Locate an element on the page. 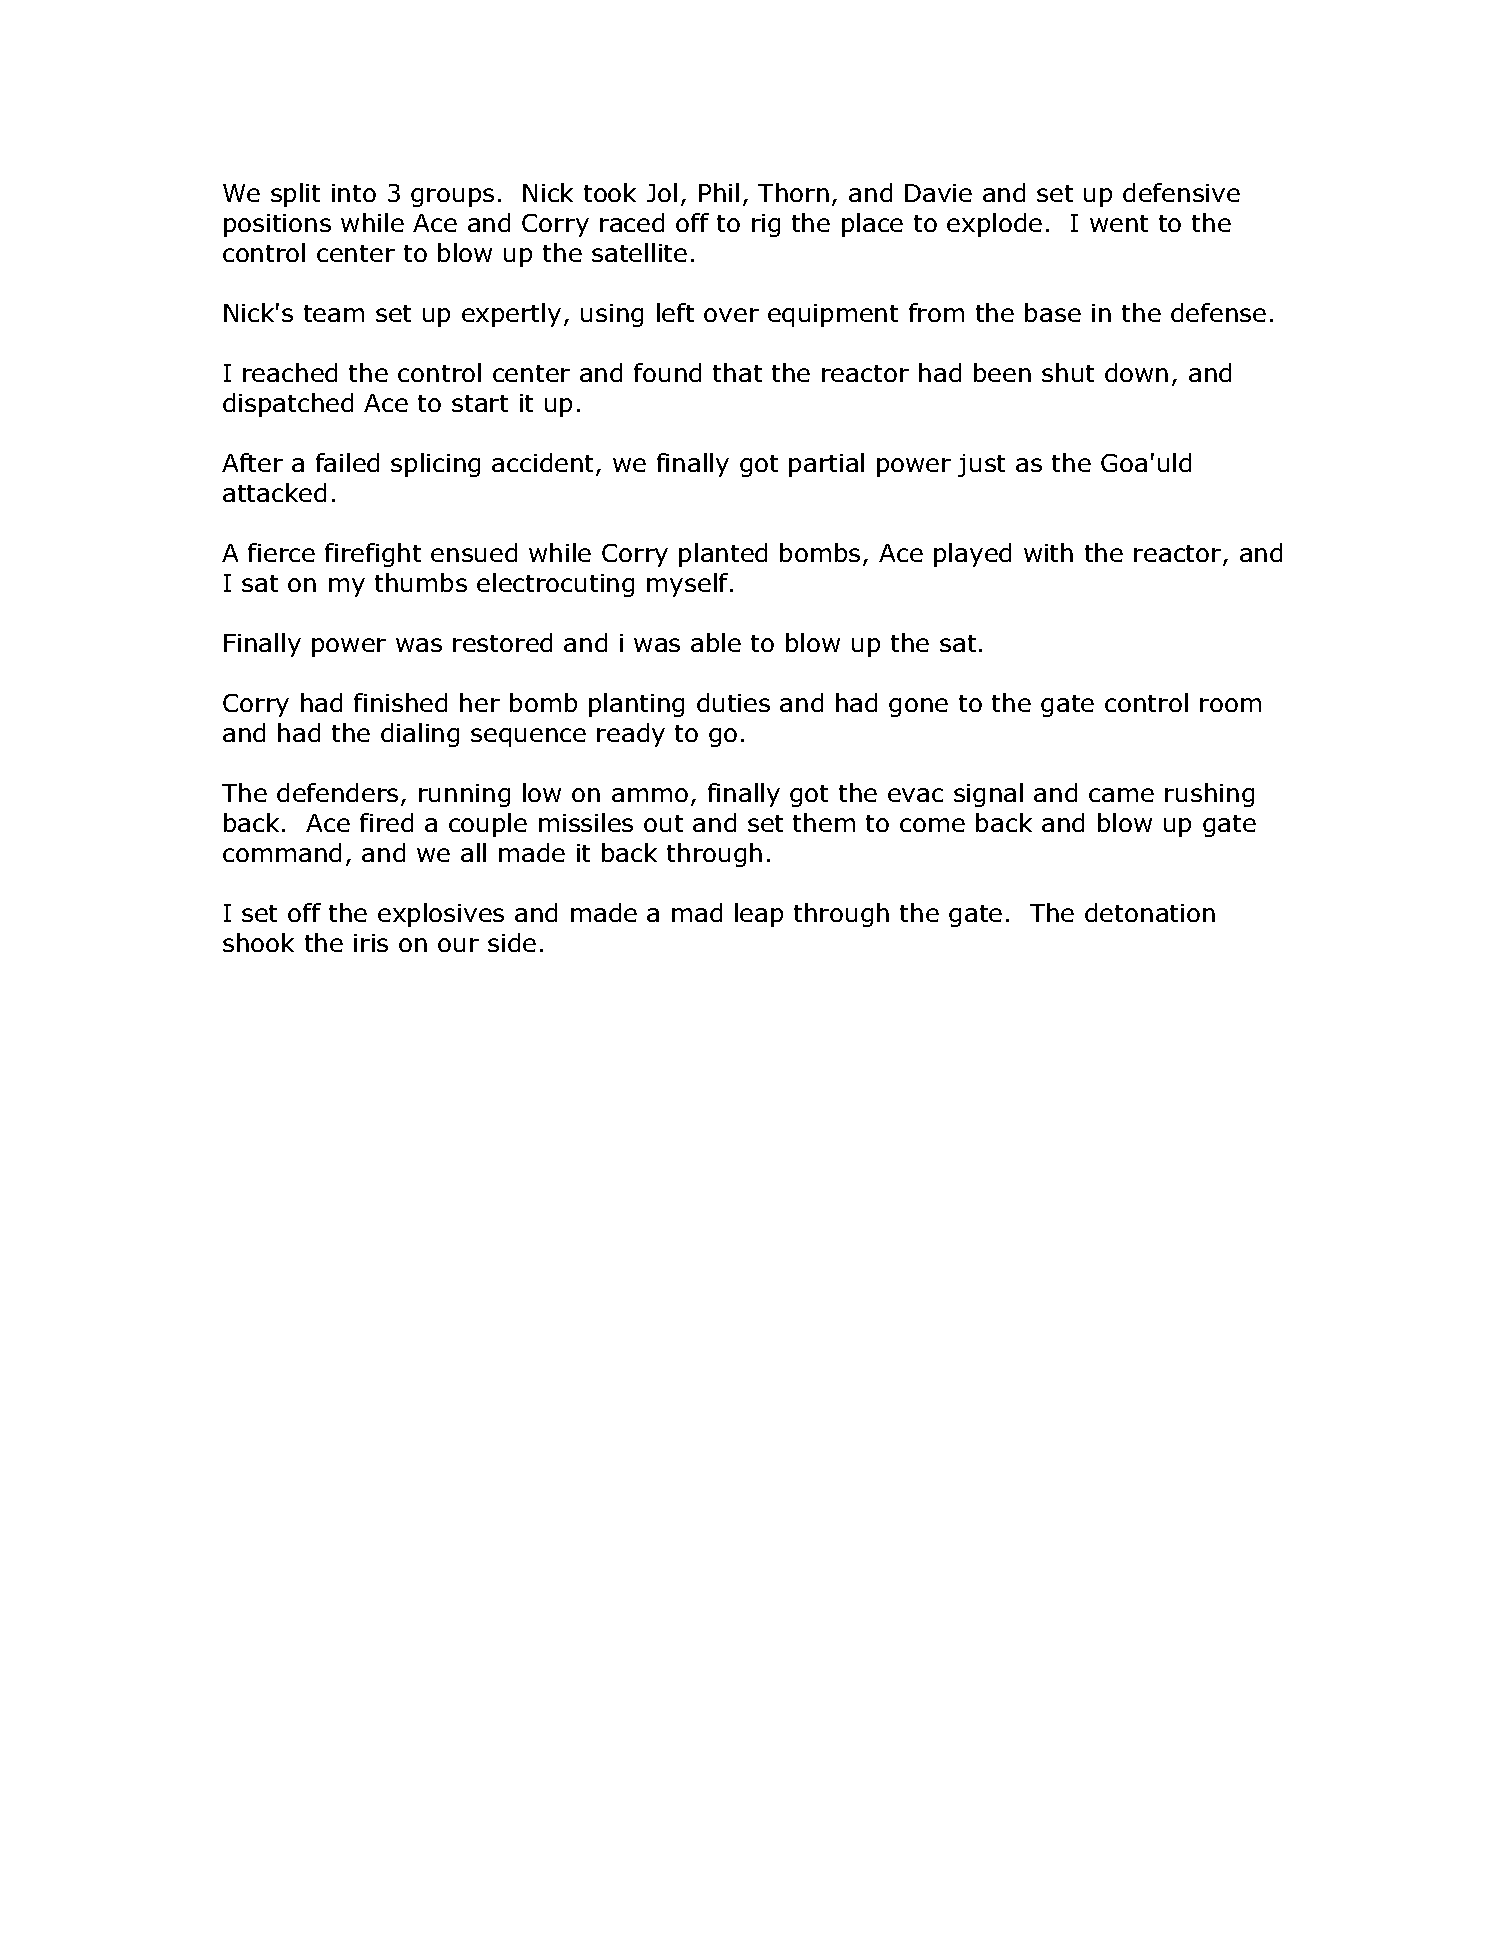 This page has width=1511, height=1955. went is located at coordinates (1119, 223).
